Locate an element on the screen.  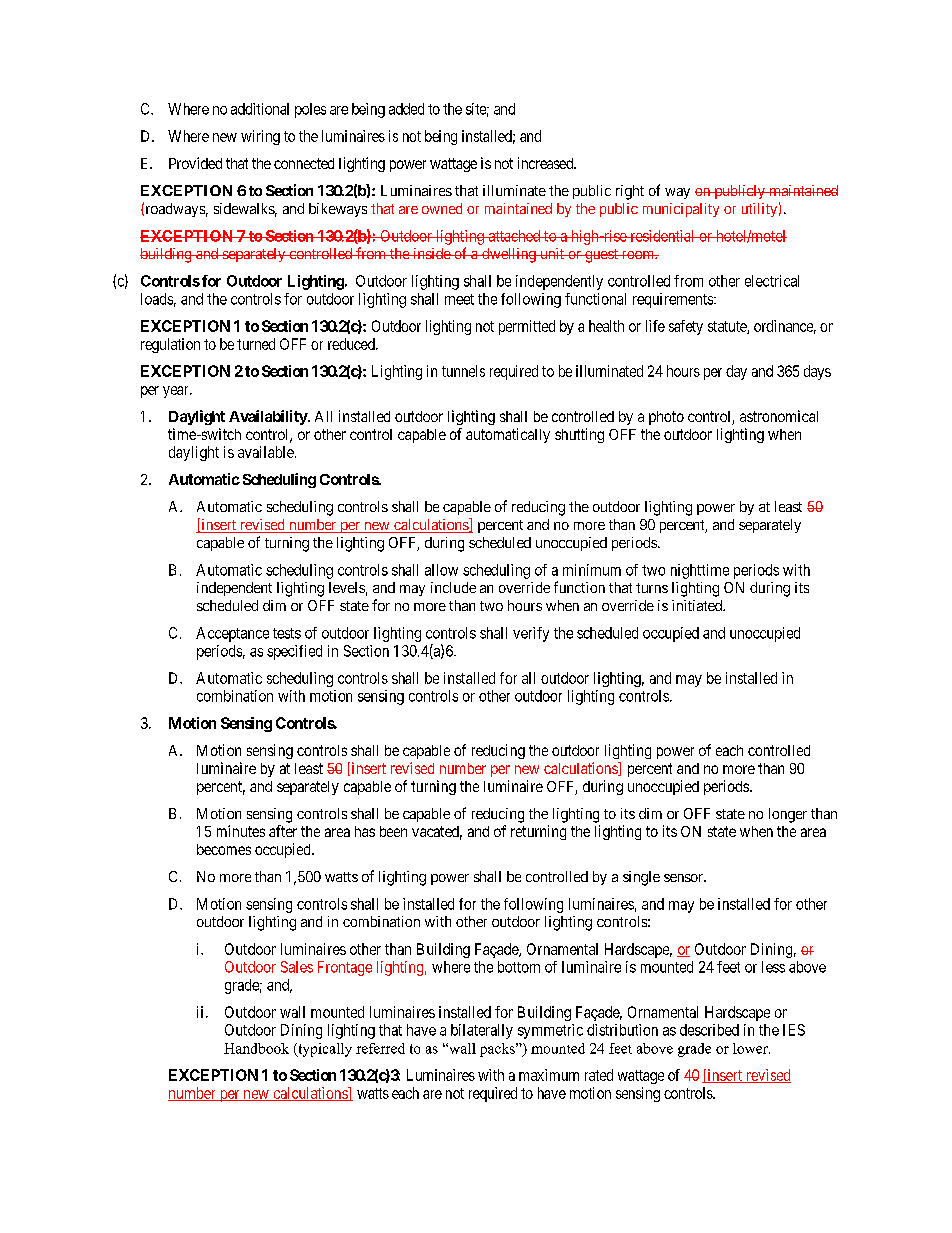
lower is located at coordinates (751, 1048).
